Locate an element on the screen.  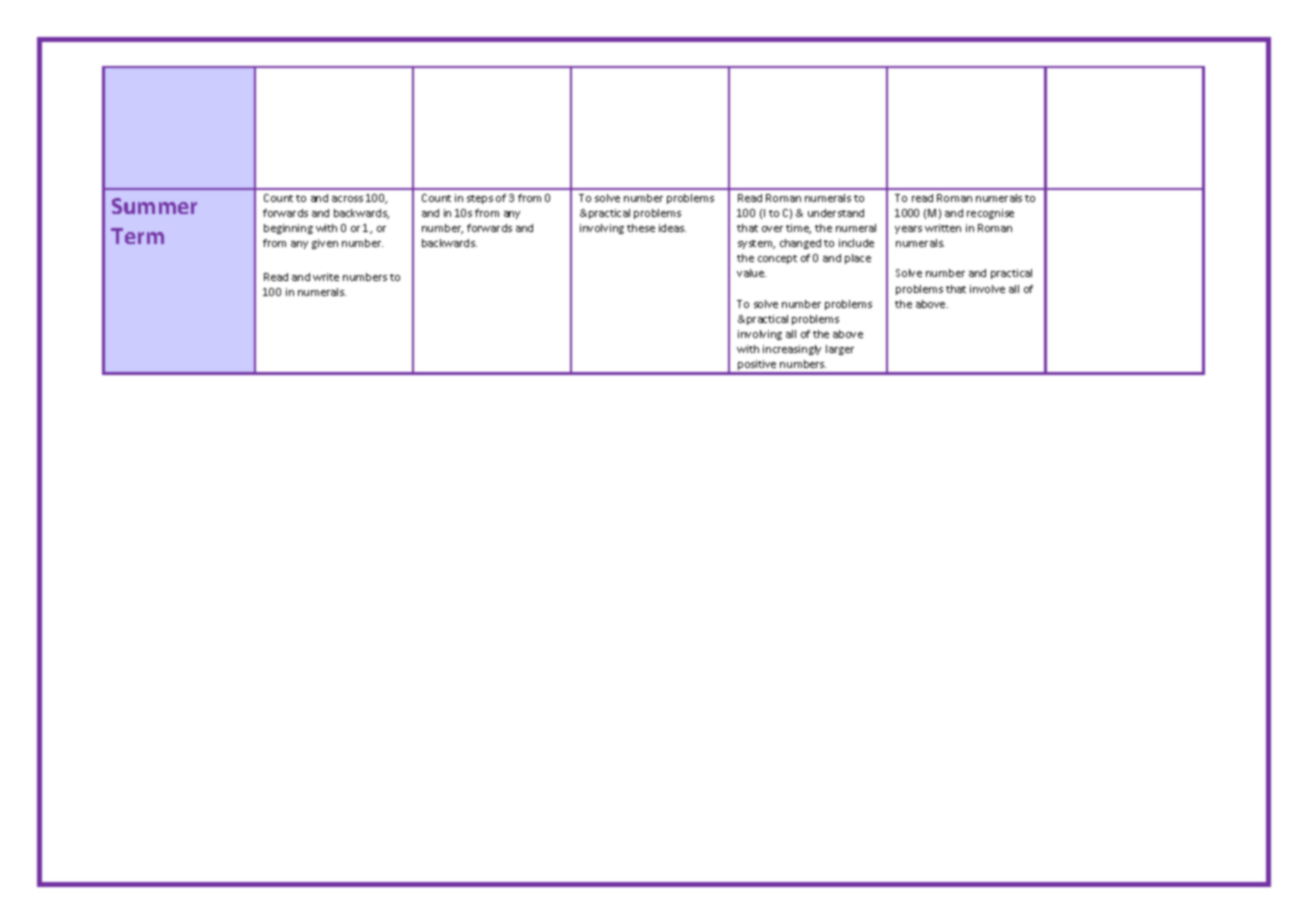
increasingly is located at coordinates (792, 350).
